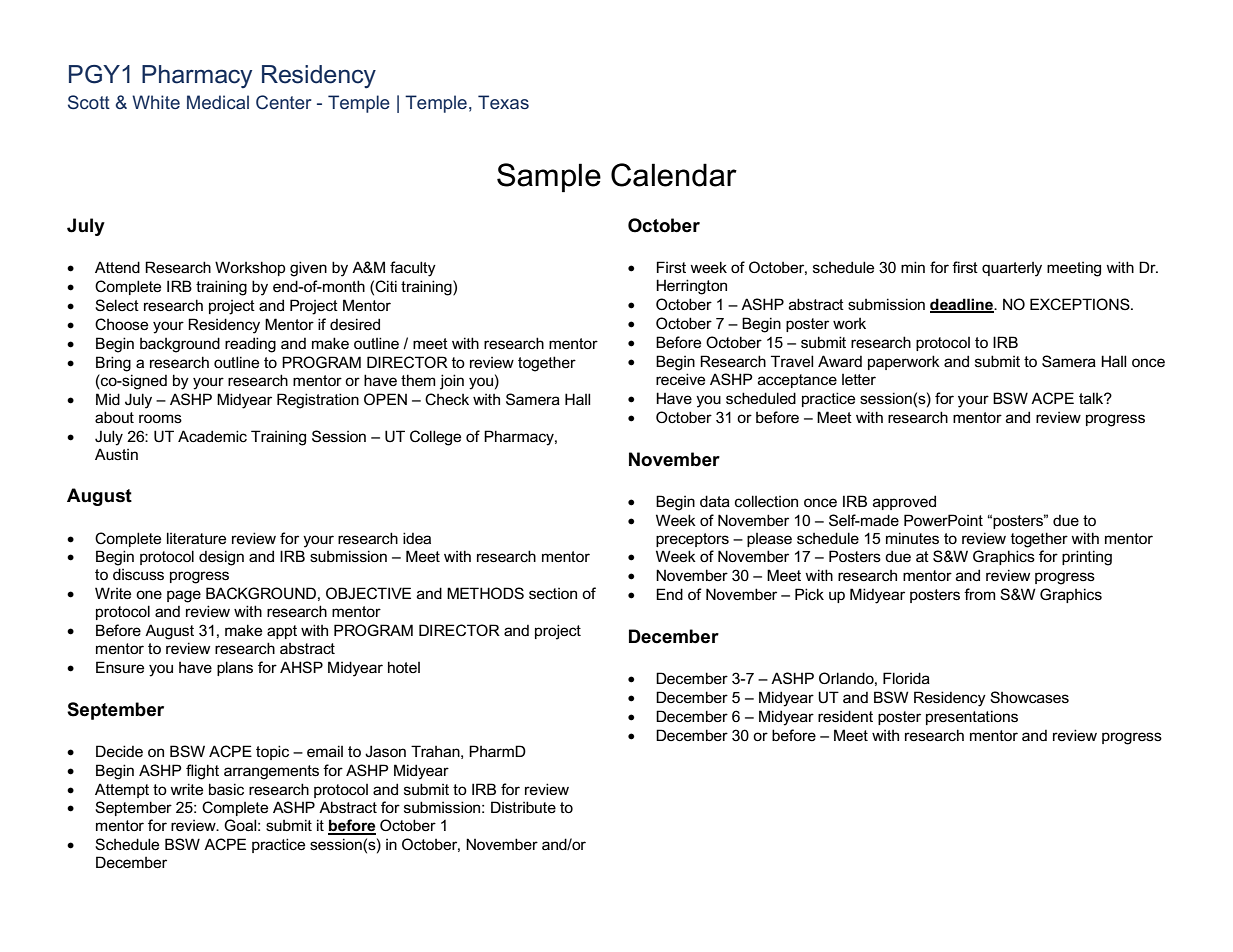 The height and width of the document is (952, 1233). Describe the element at coordinates (523, 807) in the document. I see `Distribute` at that location.
